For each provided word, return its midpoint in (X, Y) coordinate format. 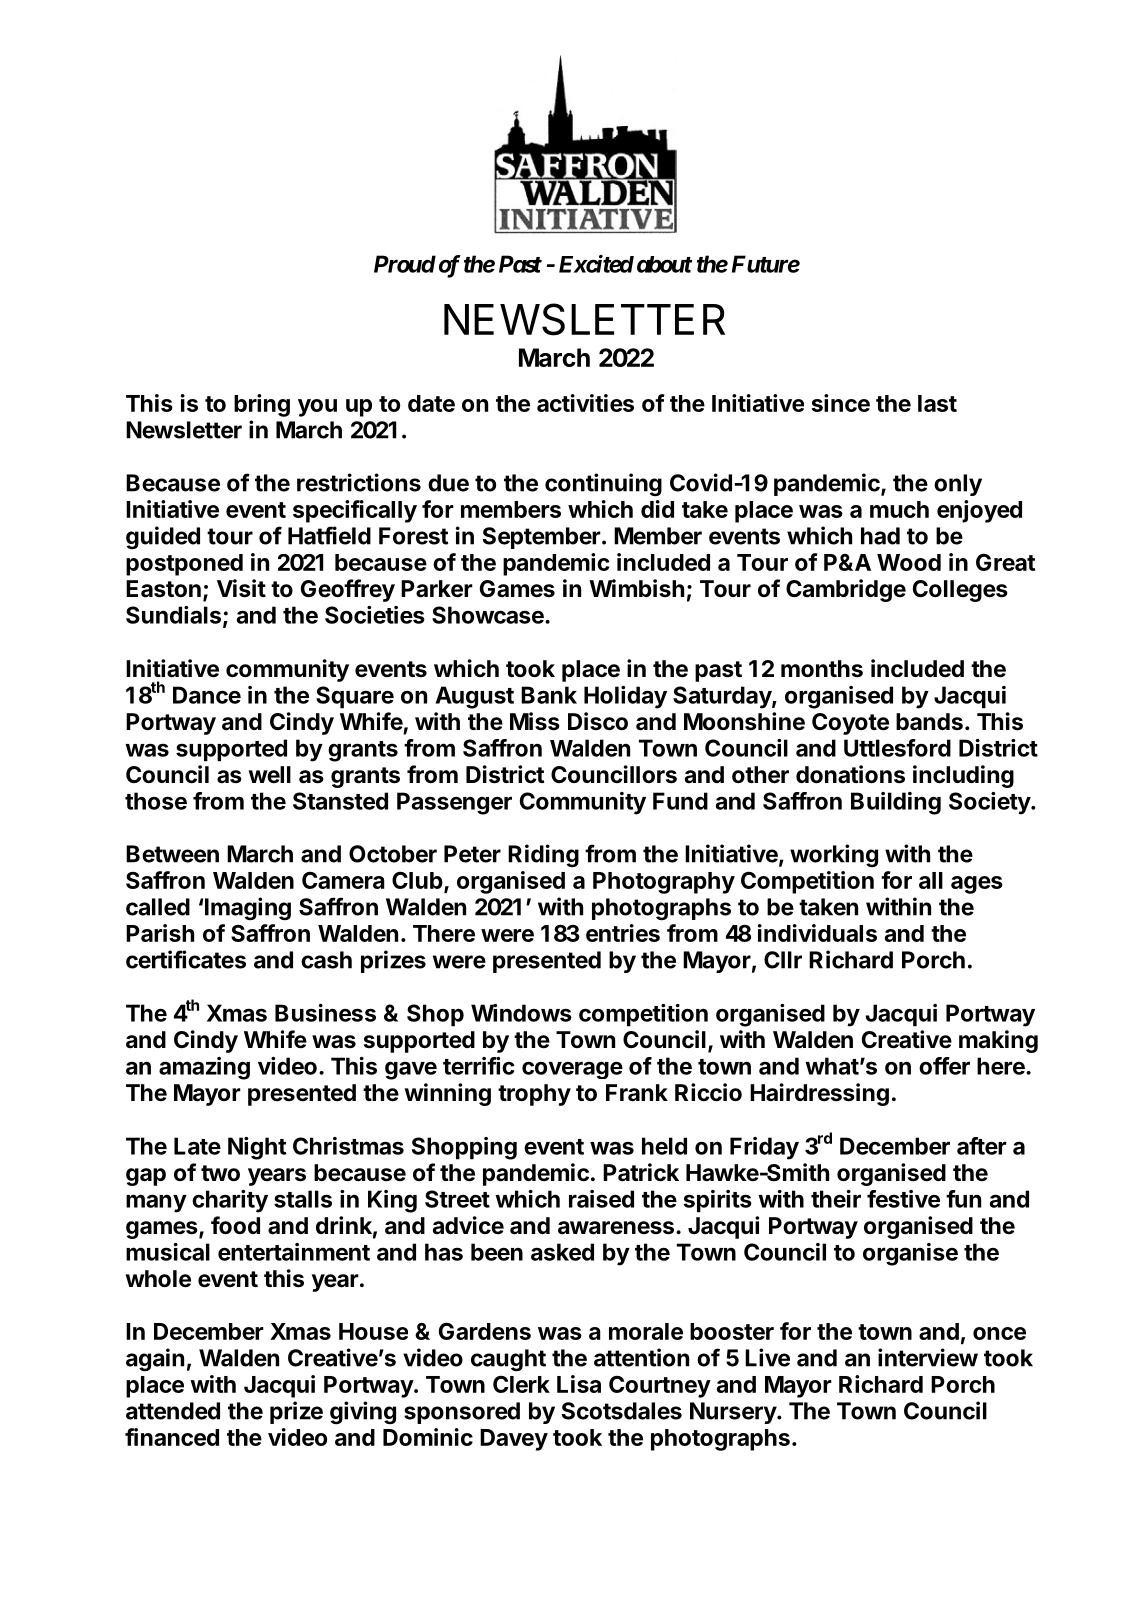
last (937, 403)
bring (262, 405)
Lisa (579, 1384)
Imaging (248, 909)
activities (585, 403)
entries (623, 933)
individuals (817, 933)
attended (173, 1411)
